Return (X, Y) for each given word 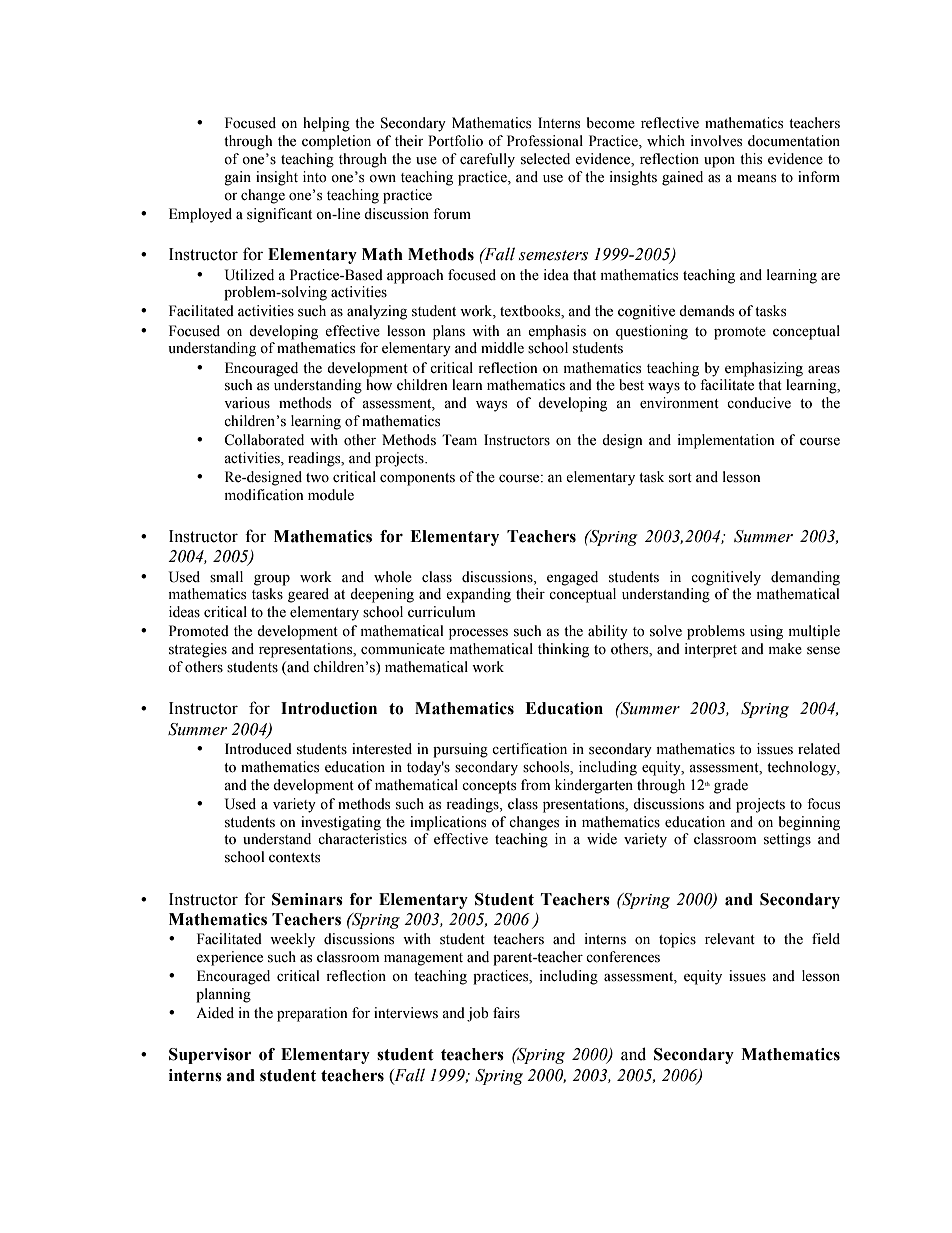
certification (529, 749)
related (819, 749)
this (751, 159)
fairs (506, 1013)
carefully (487, 160)
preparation (312, 1014)
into (315, 177)
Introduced (258, 749)
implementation (726, 441)
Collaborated (264, 440)
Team (459, 440)
